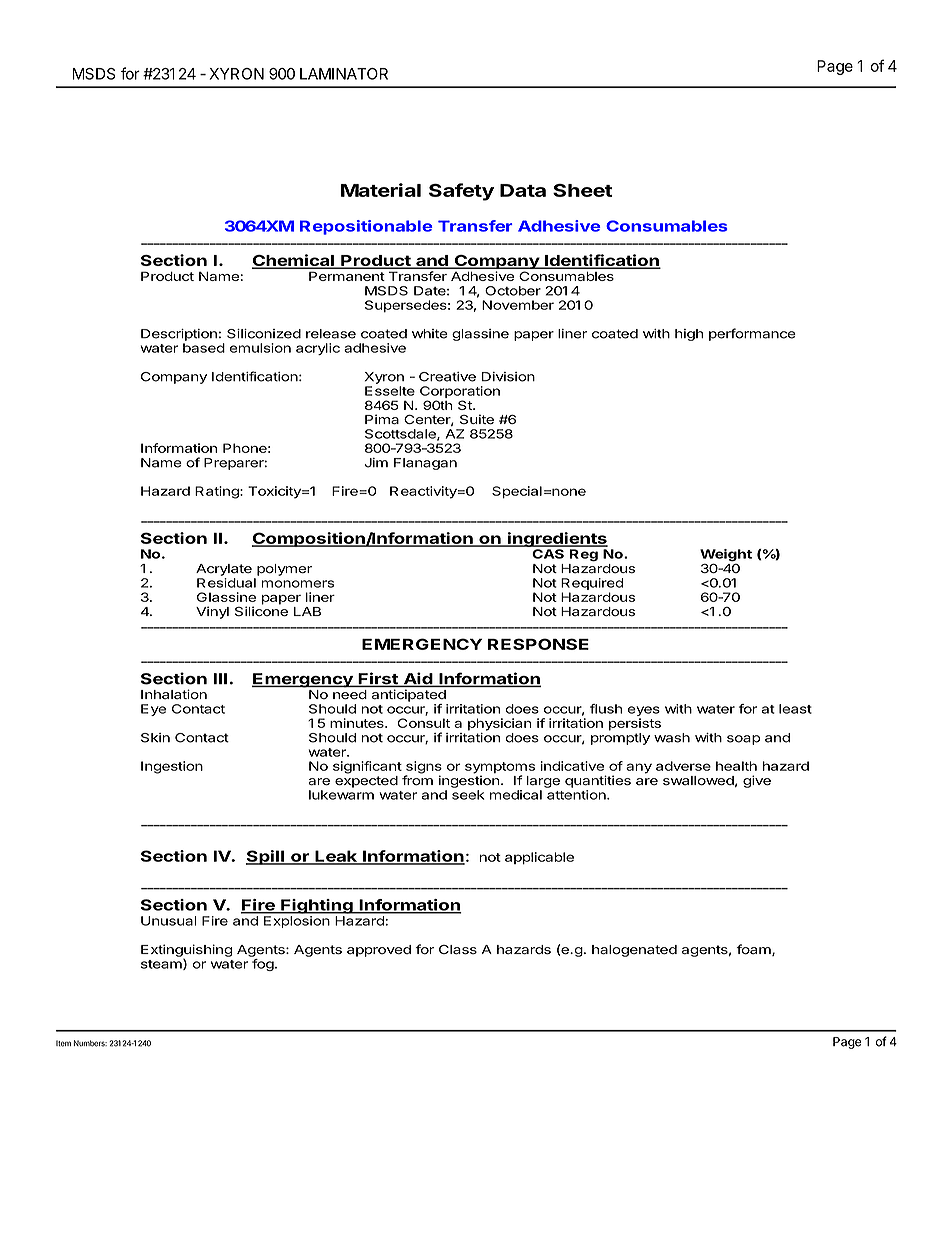 This screenshot has width=952, height=1233. I want to click on Aid, so click(417, 679).
